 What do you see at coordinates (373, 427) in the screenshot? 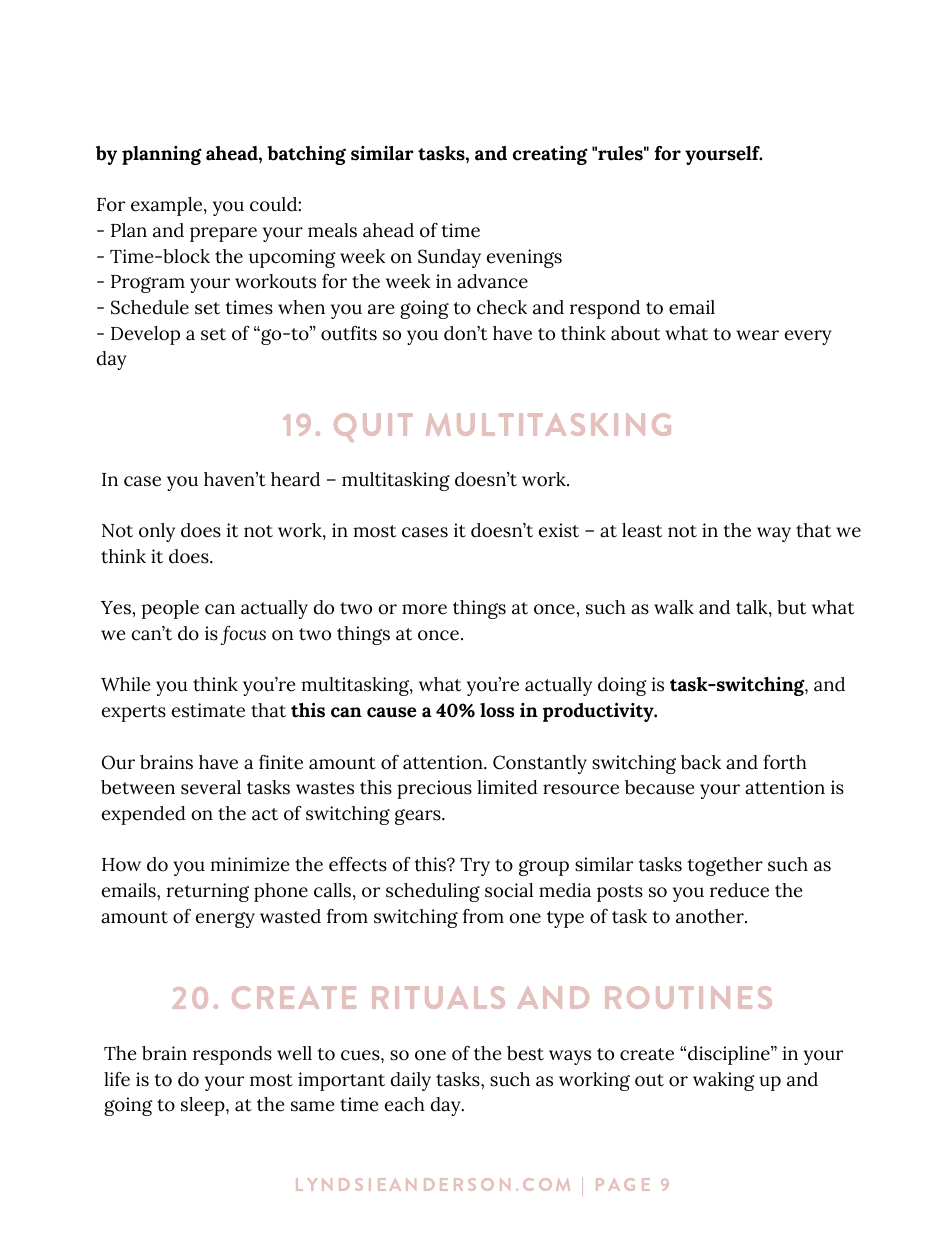
I see `QUIT` at bounding box center [373, 427].
